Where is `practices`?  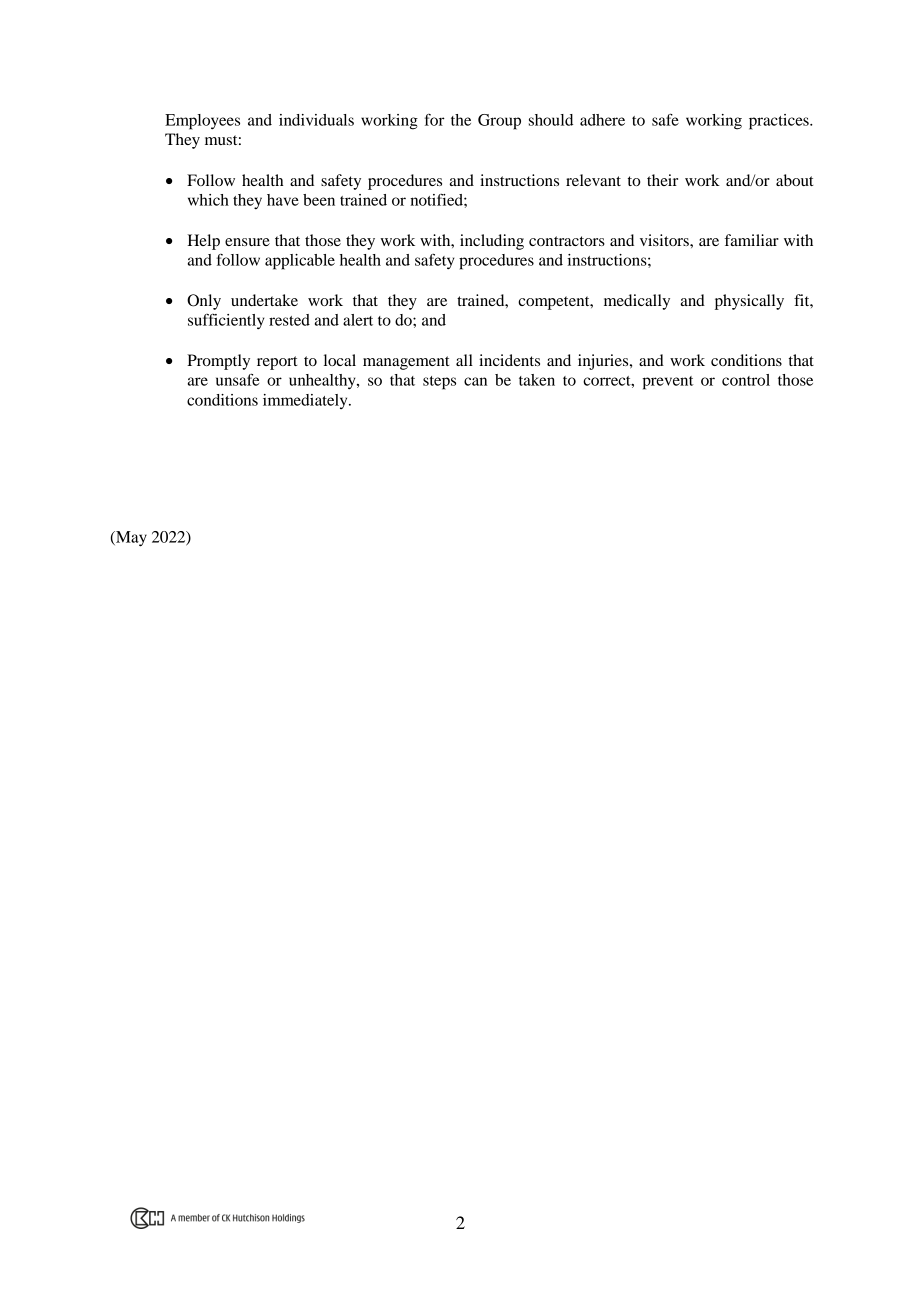
practices is located at coordinates (780, 122).
